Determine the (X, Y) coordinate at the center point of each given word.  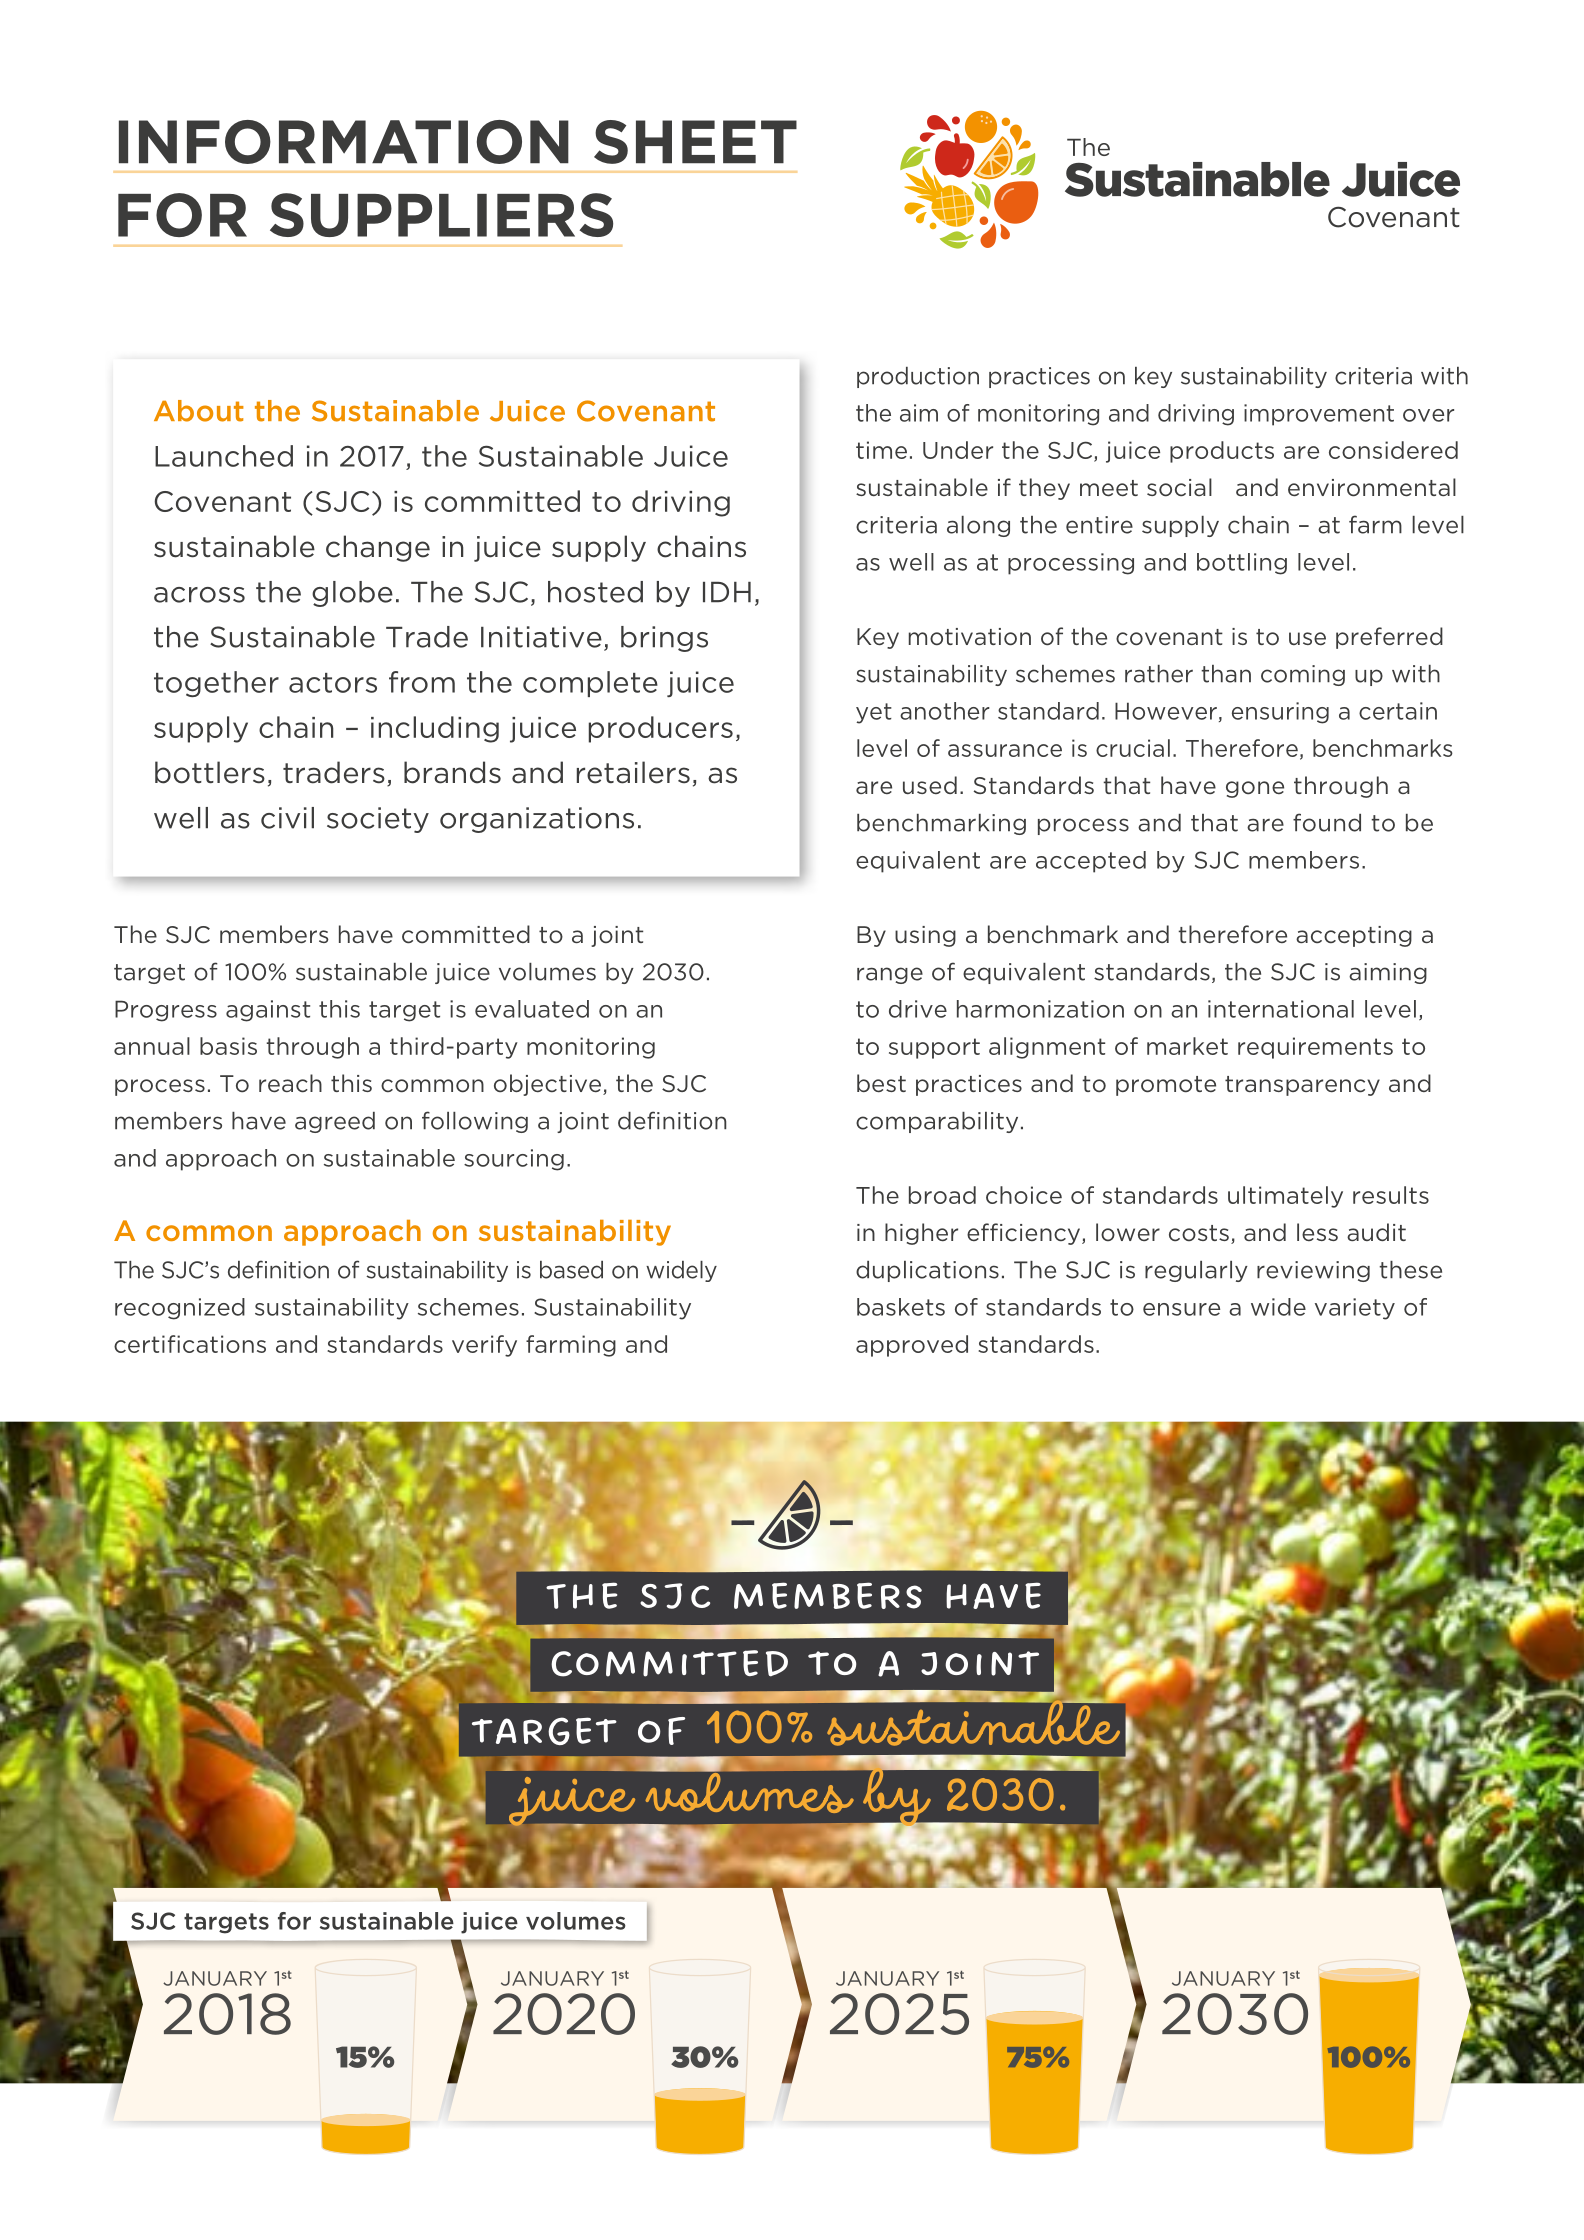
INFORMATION (344, 142)
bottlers (210, 772)
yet (874, 713)
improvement (1319, 415)
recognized (180, 1309)
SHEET (695, 142)
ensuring (1280, 713)
